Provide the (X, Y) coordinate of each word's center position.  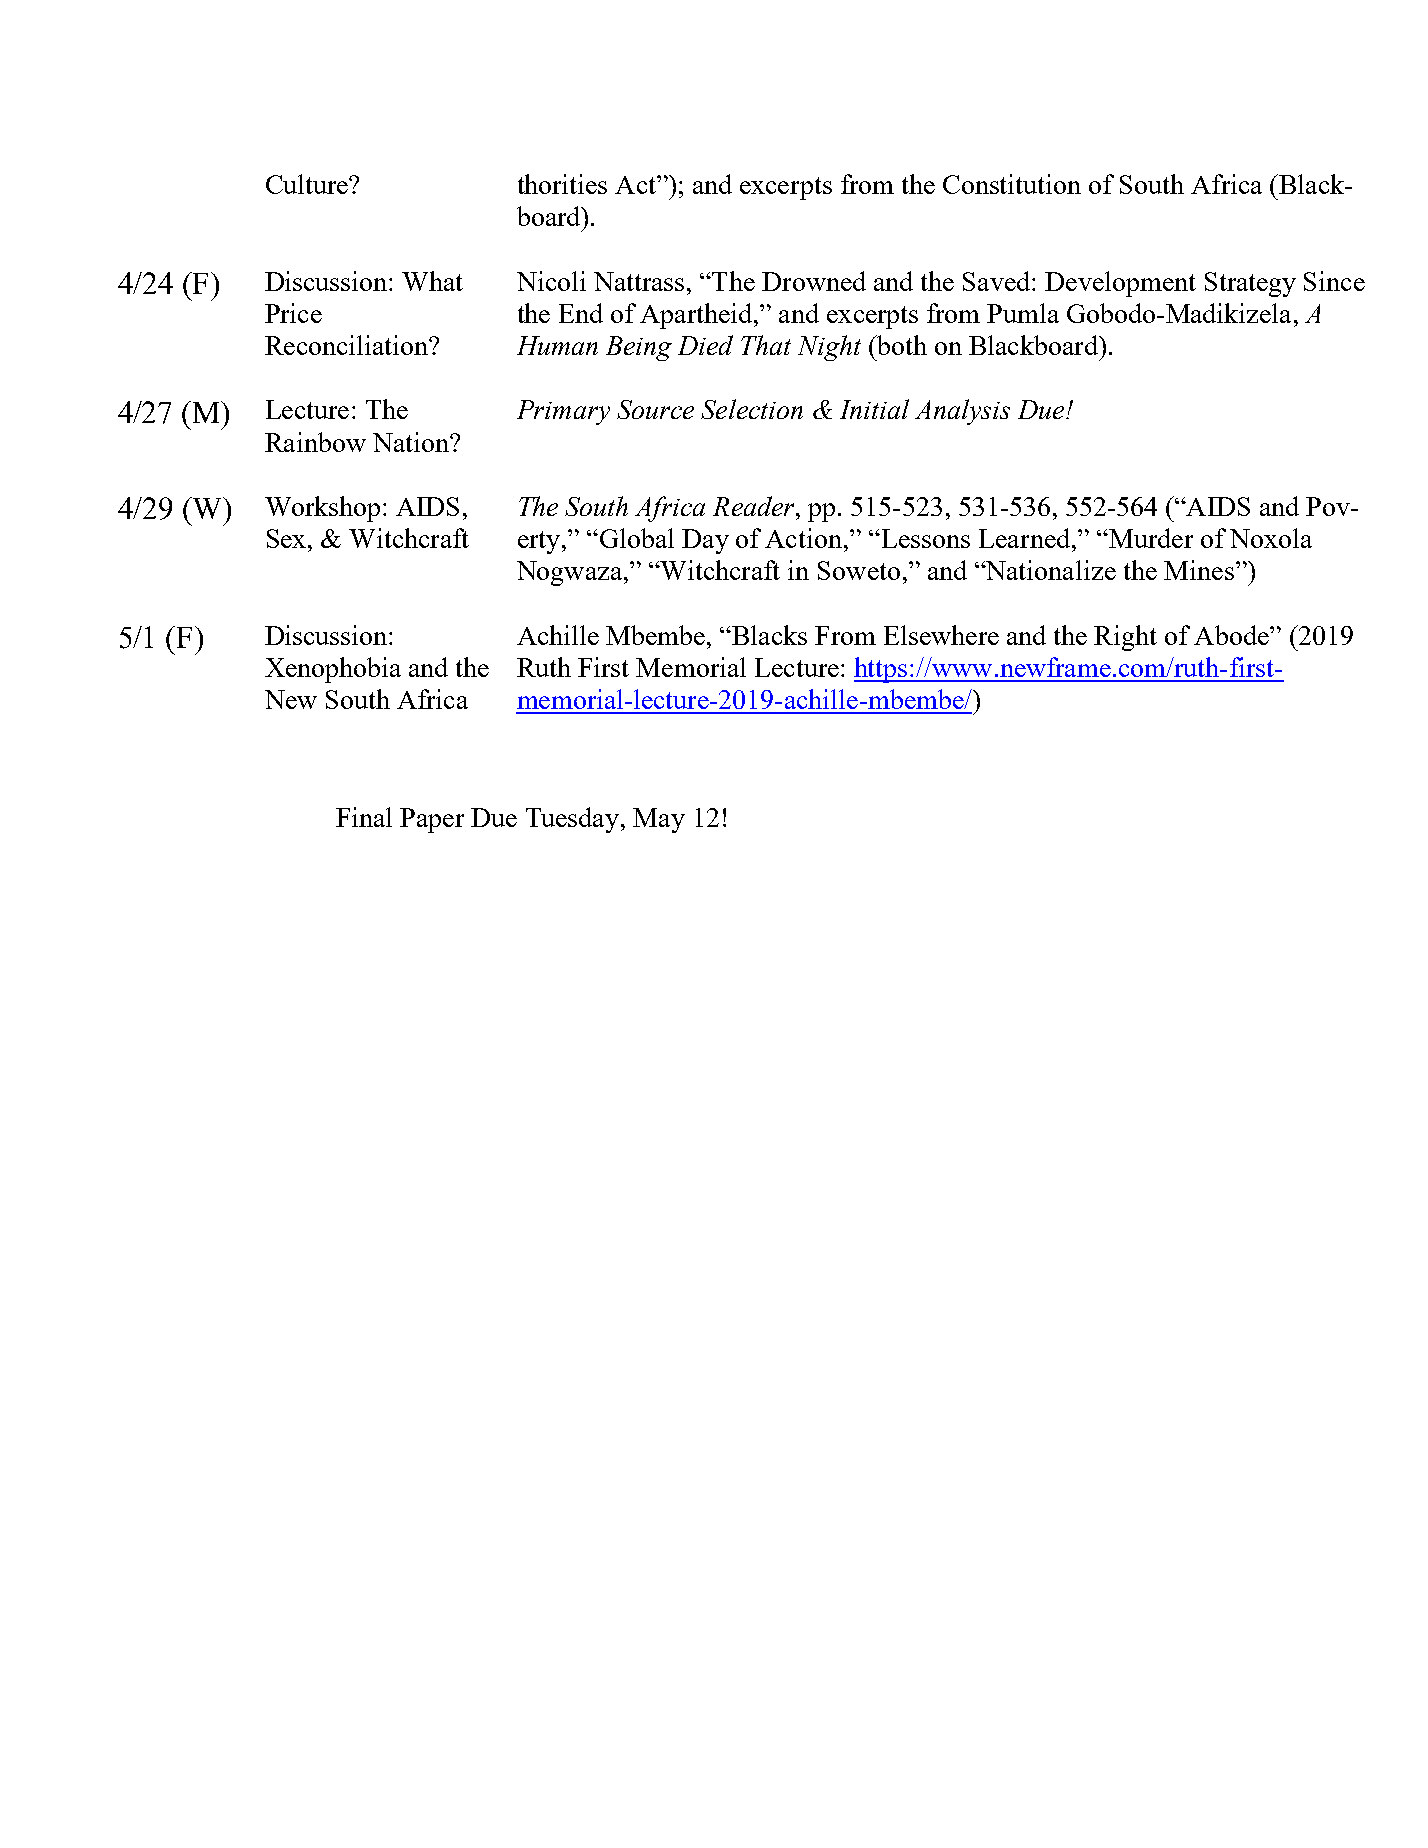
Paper (432, 820)
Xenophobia (333, 670)
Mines (1199, 570)
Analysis (962, 412)
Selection (752, 409)
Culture (308, 184)
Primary (563, 412)
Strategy (1250, 284)
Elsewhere (941, 635)
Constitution (1012, 184)
